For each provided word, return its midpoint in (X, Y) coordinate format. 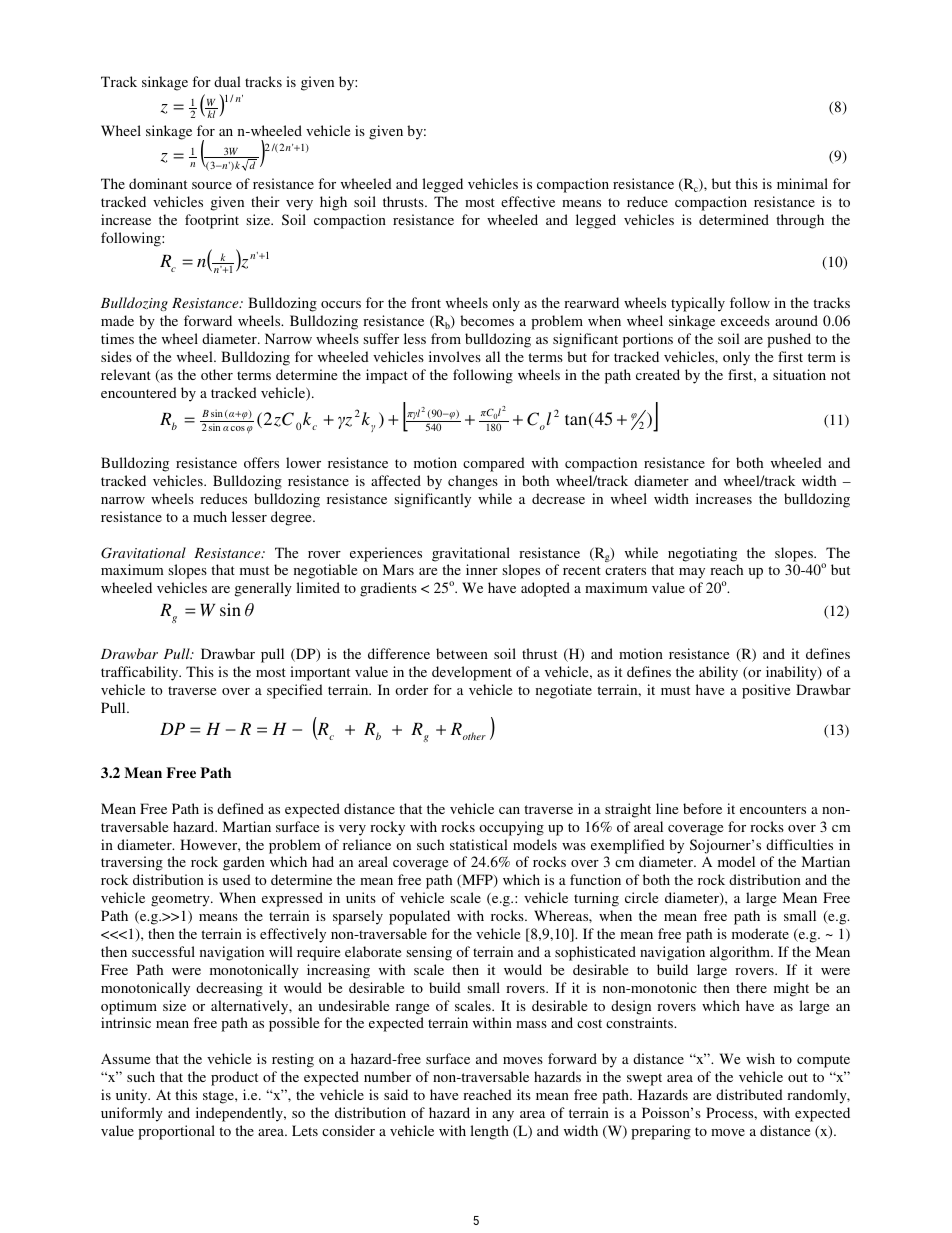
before (702, 808)
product (234, 1078)
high (333, 203)
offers (261, 462)
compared (494, 464)
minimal (802, 183)
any (503, 1116)
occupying (511, 828)
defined (240, 808)
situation (799, 374)
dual (227, 81)
